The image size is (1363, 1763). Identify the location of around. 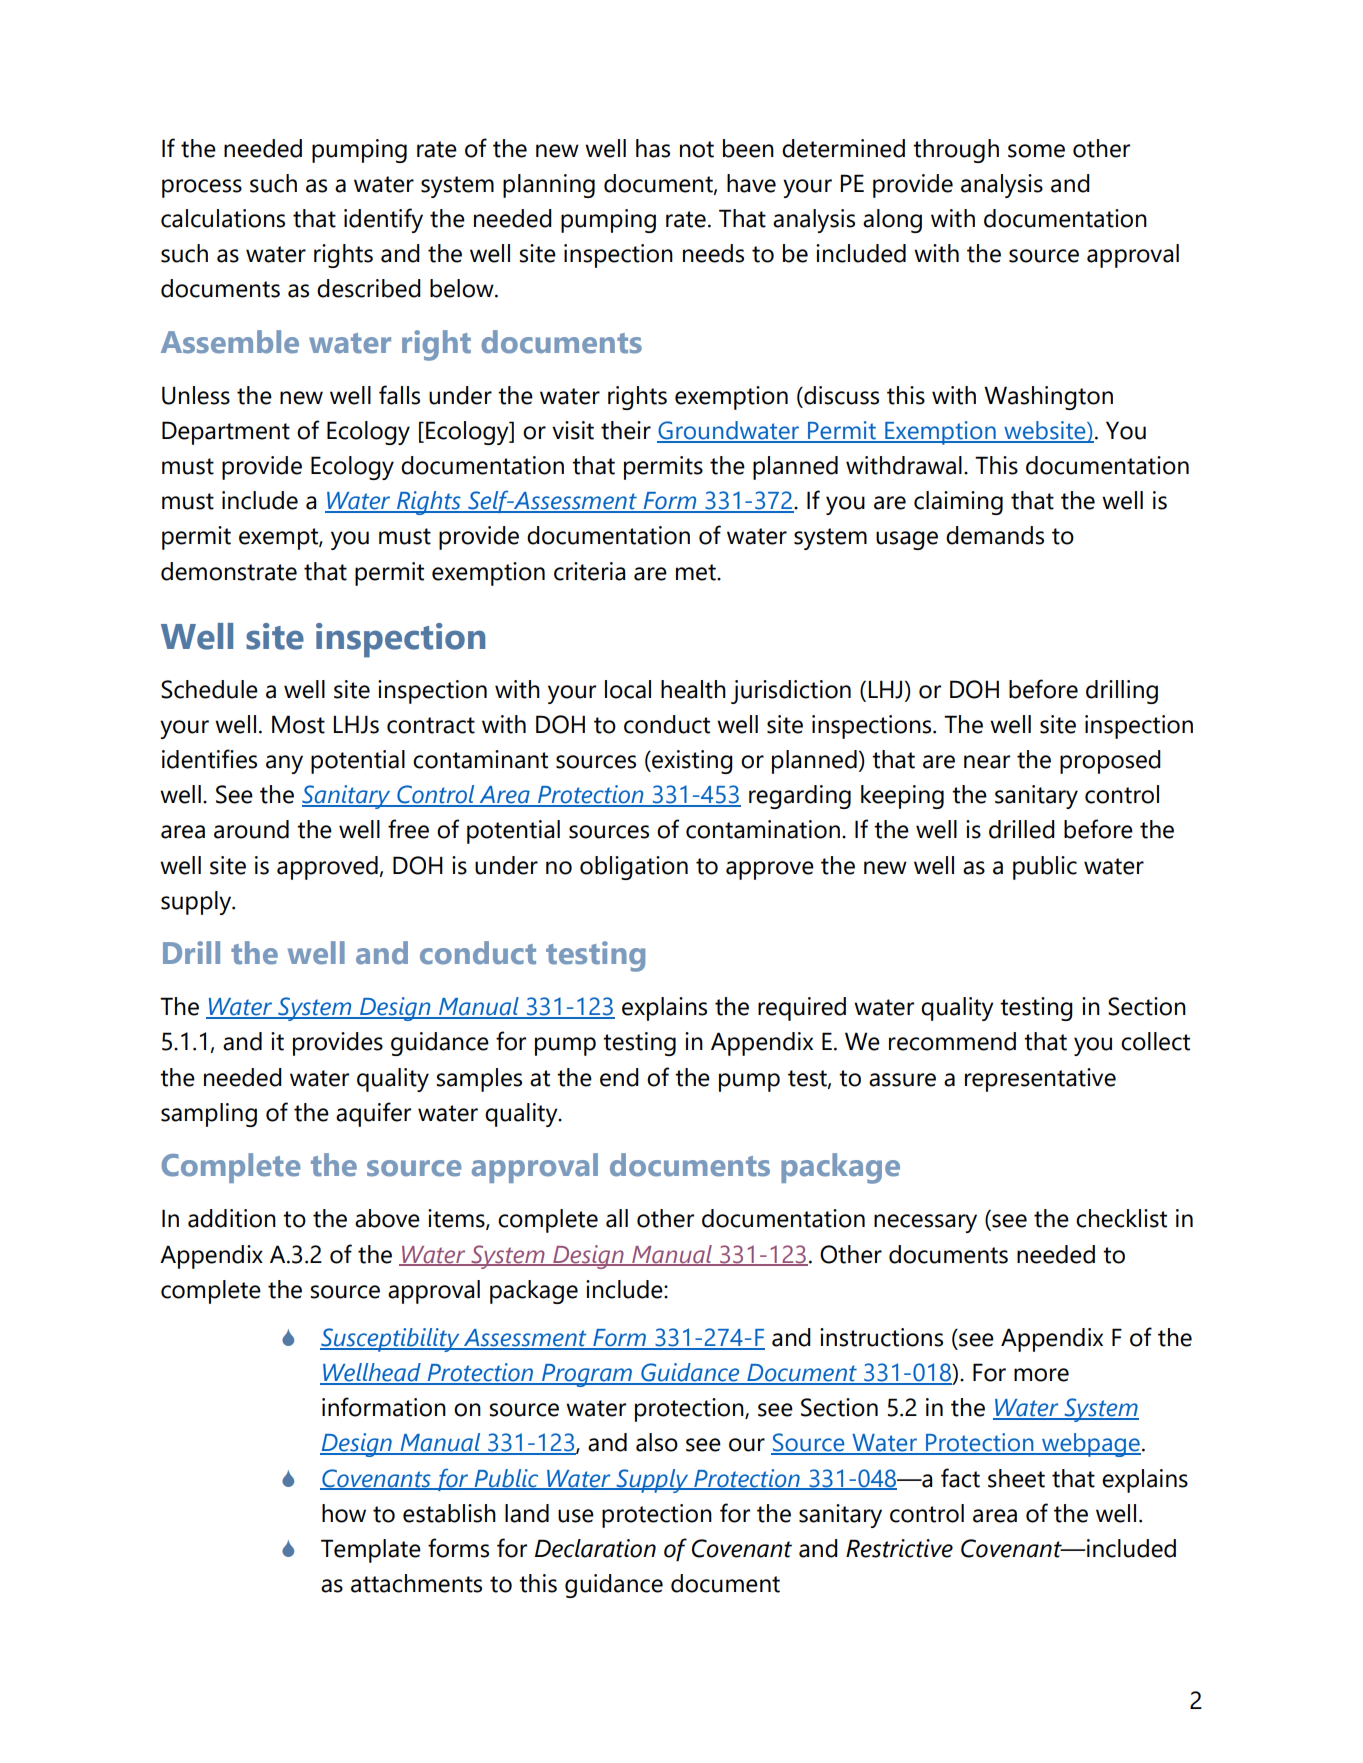
(251, 829).
